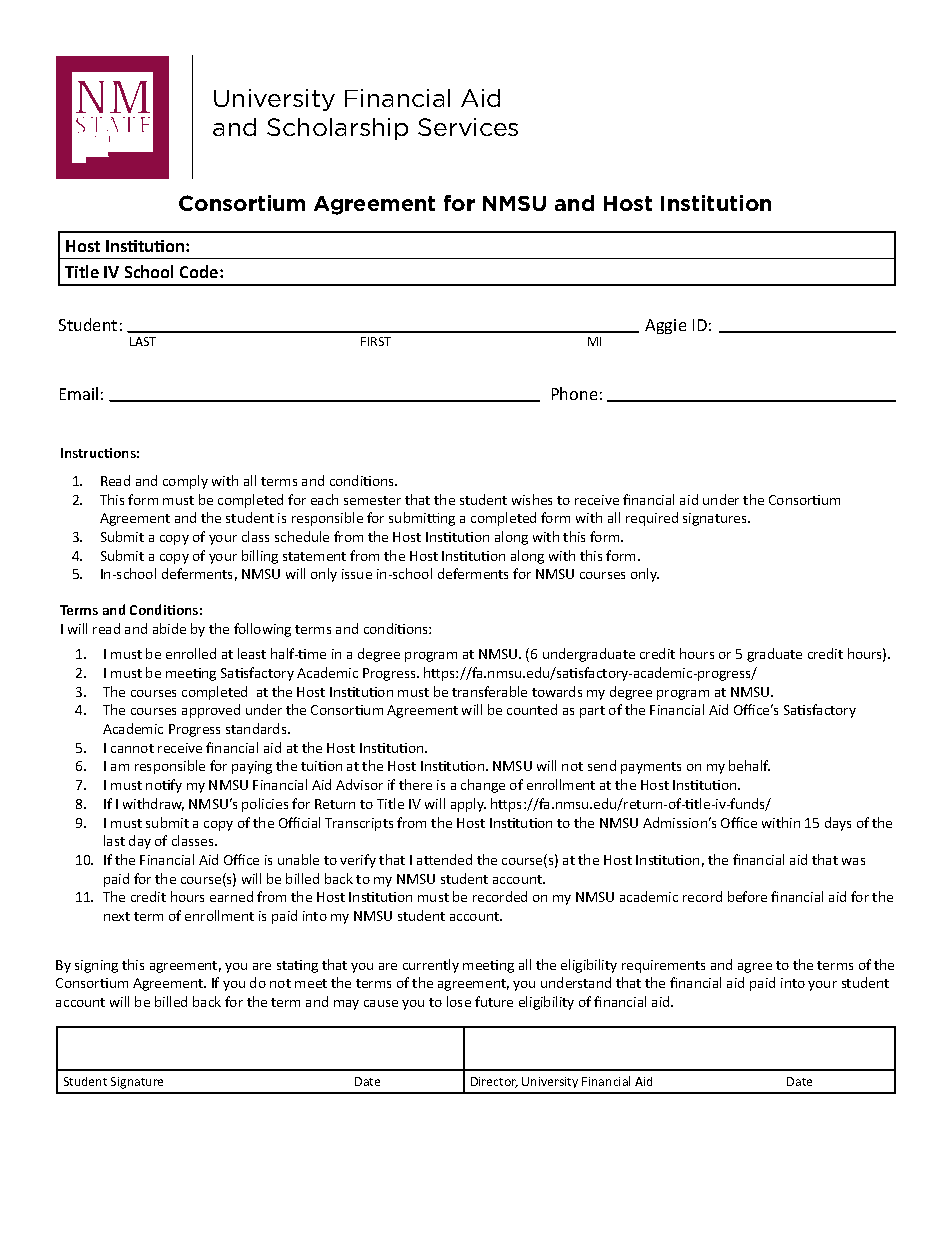  I want to click on Email, so click(79, 393).
